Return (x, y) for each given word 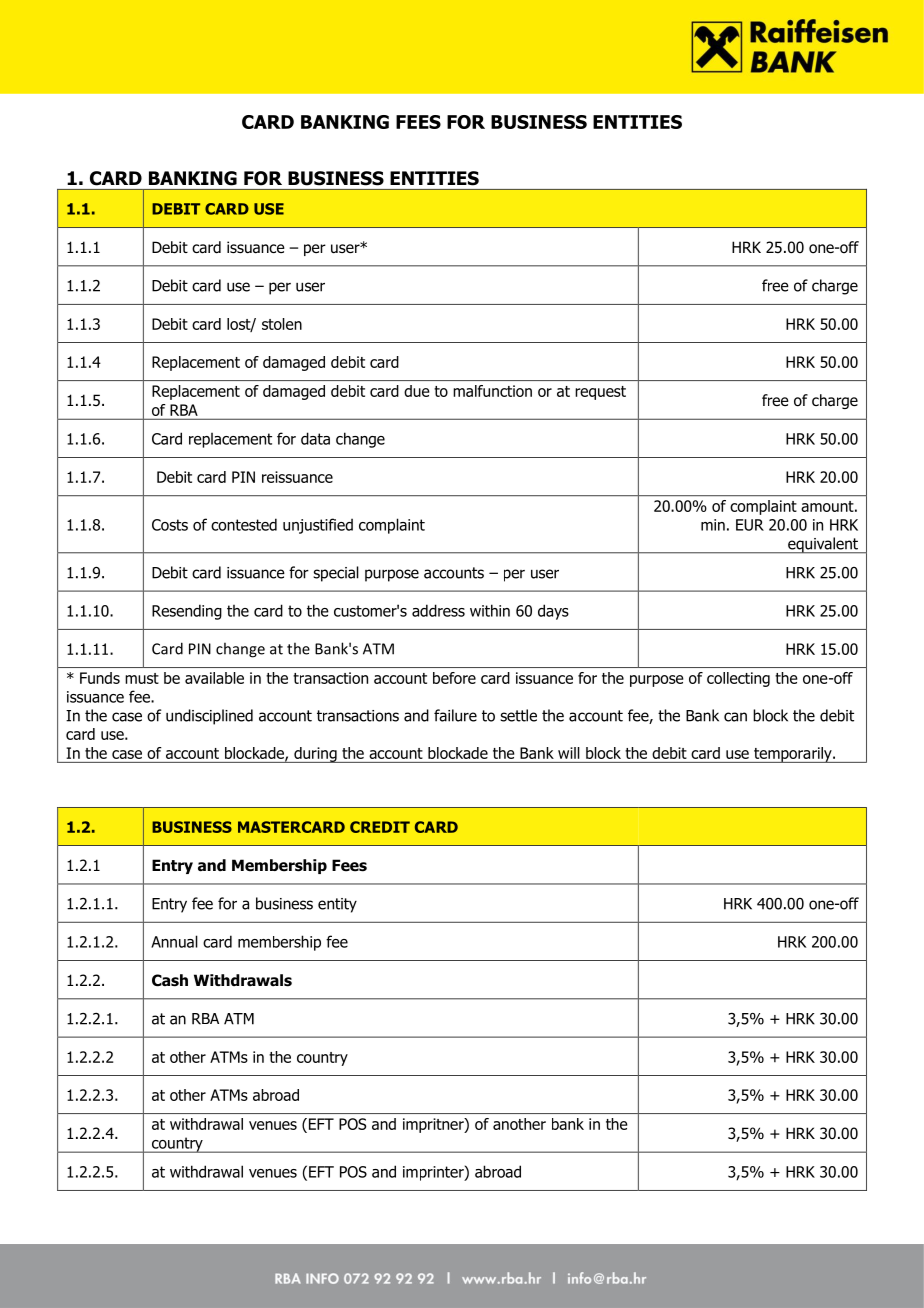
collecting (738, 679)
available (214, 678)
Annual (174, 941)
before (454, 678)
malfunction (493, 391)
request (600, 393)
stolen (282, 324)
